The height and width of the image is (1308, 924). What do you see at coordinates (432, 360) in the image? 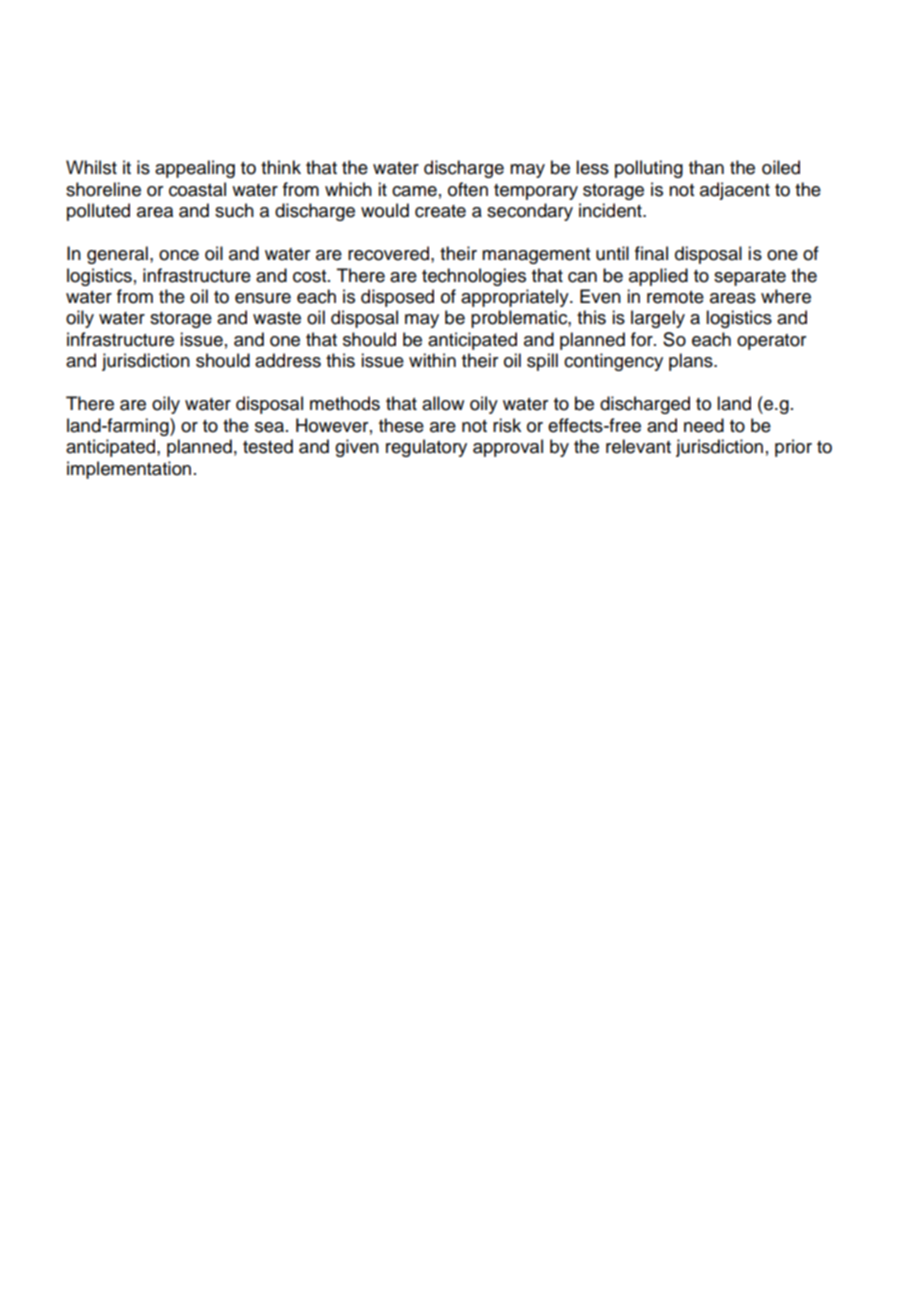
I see `within` at bounding box center [432, 360].
